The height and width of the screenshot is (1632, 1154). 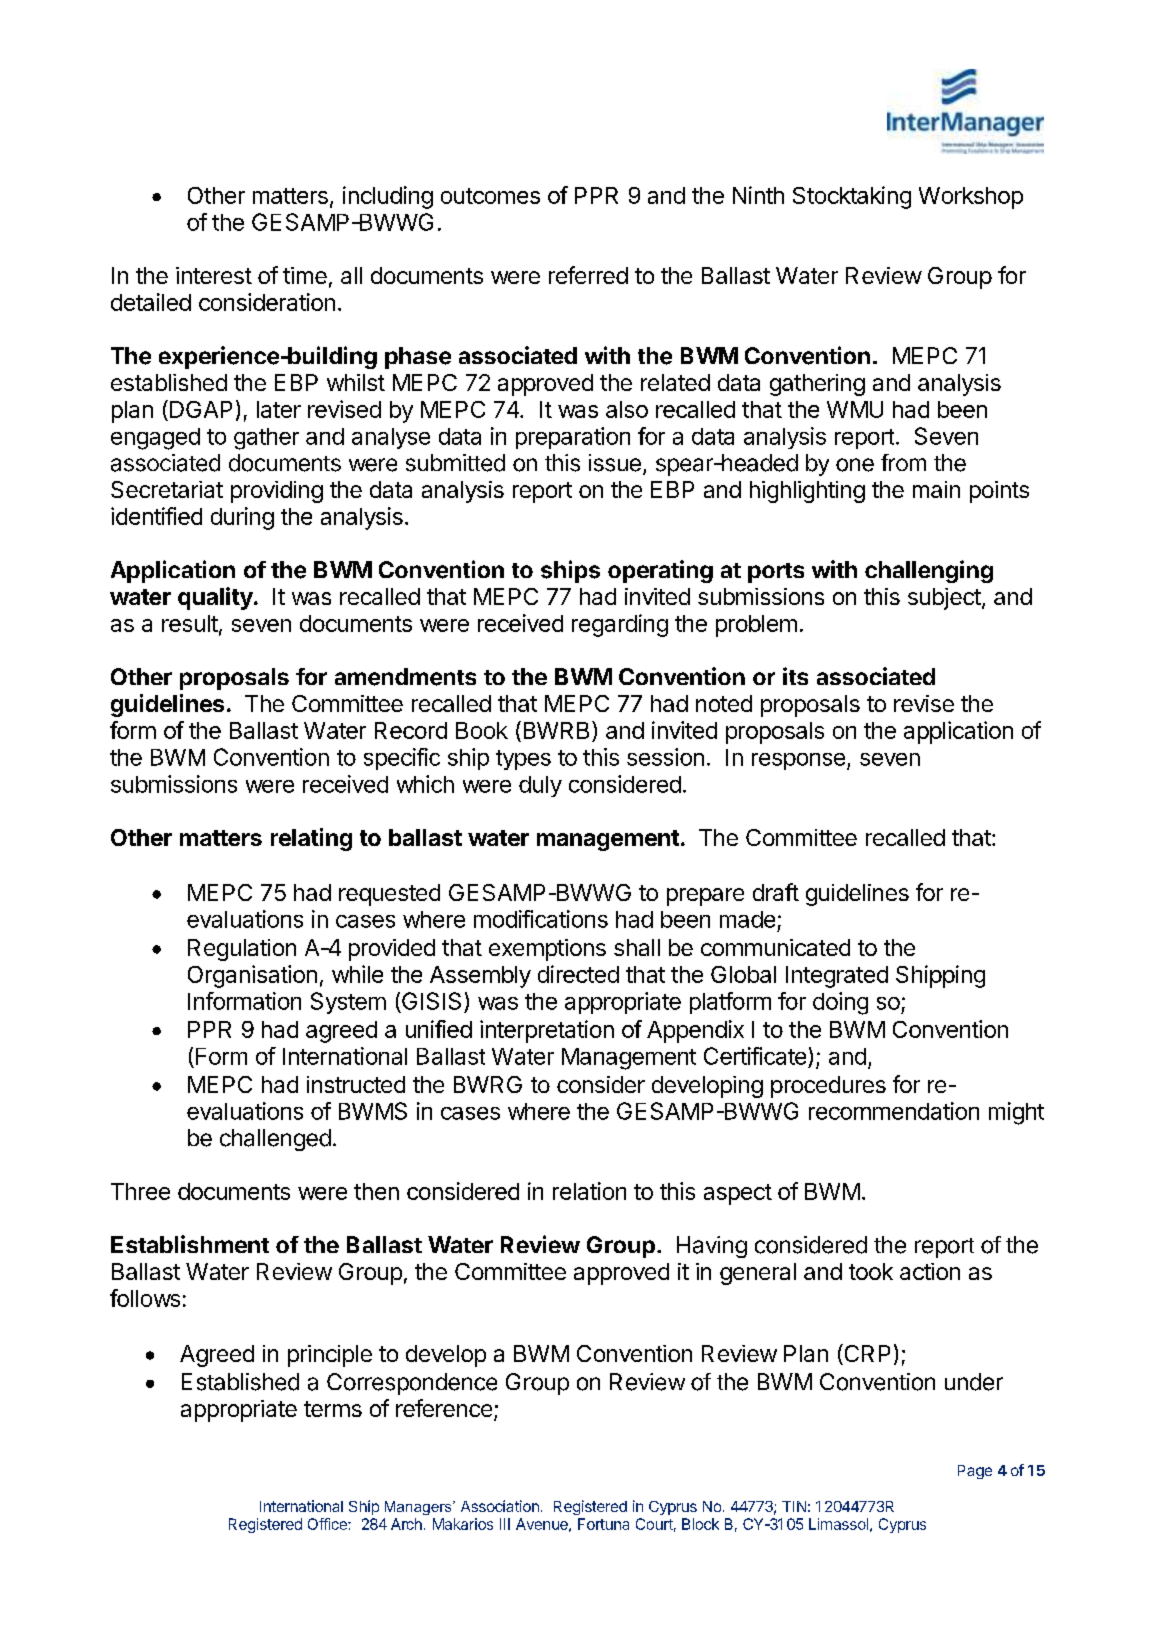 What do you see at coordinates (971, 198) in the screenshot?
I see `Workshop` at bounding box center [971, 198].
